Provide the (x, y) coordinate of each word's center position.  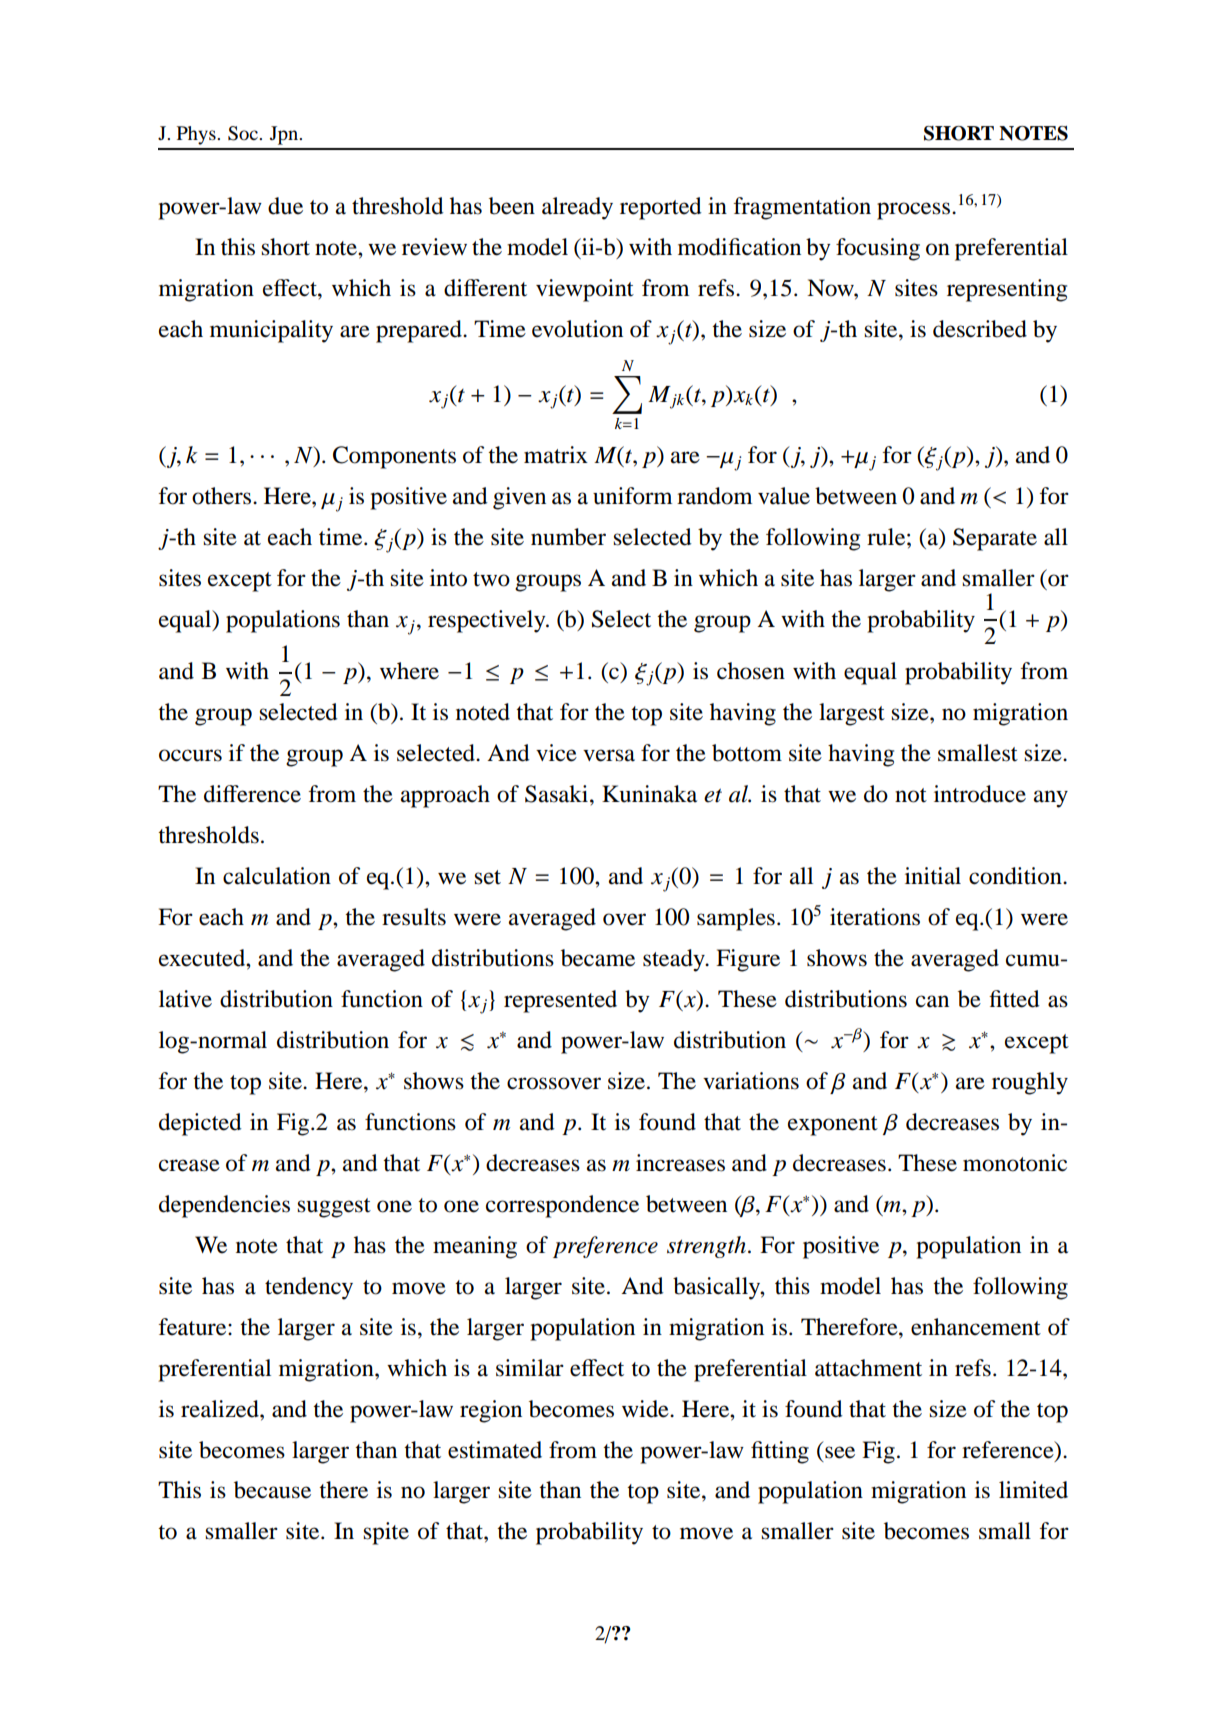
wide (646, 1409)
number (568, 537)
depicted (200, 1124)
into (448, 578)
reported (661, 208)
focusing (878, 249)
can (932, 1001)
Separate (995, 539)
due (285, 206)
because (272, 1490)
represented (560, 1001)
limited (1033, 1490)
